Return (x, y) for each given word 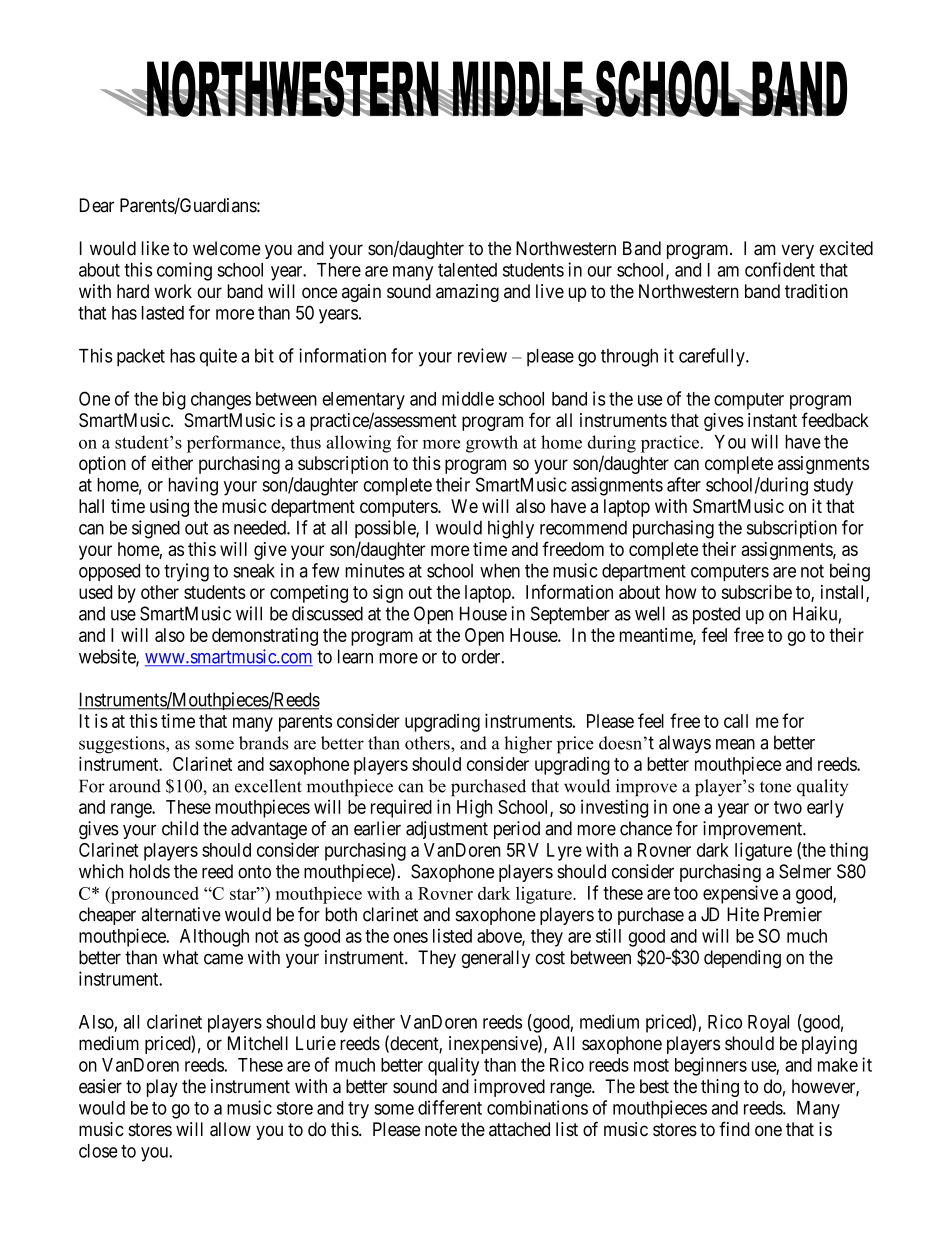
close (98, 1151)
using (169, 508)
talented (467, 270)
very (797, 251)
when (500, 570)
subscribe (756, 592)
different (450, 1107)
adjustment (447, 830)
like (155, 248)
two (788, 807)
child (180, 828)
